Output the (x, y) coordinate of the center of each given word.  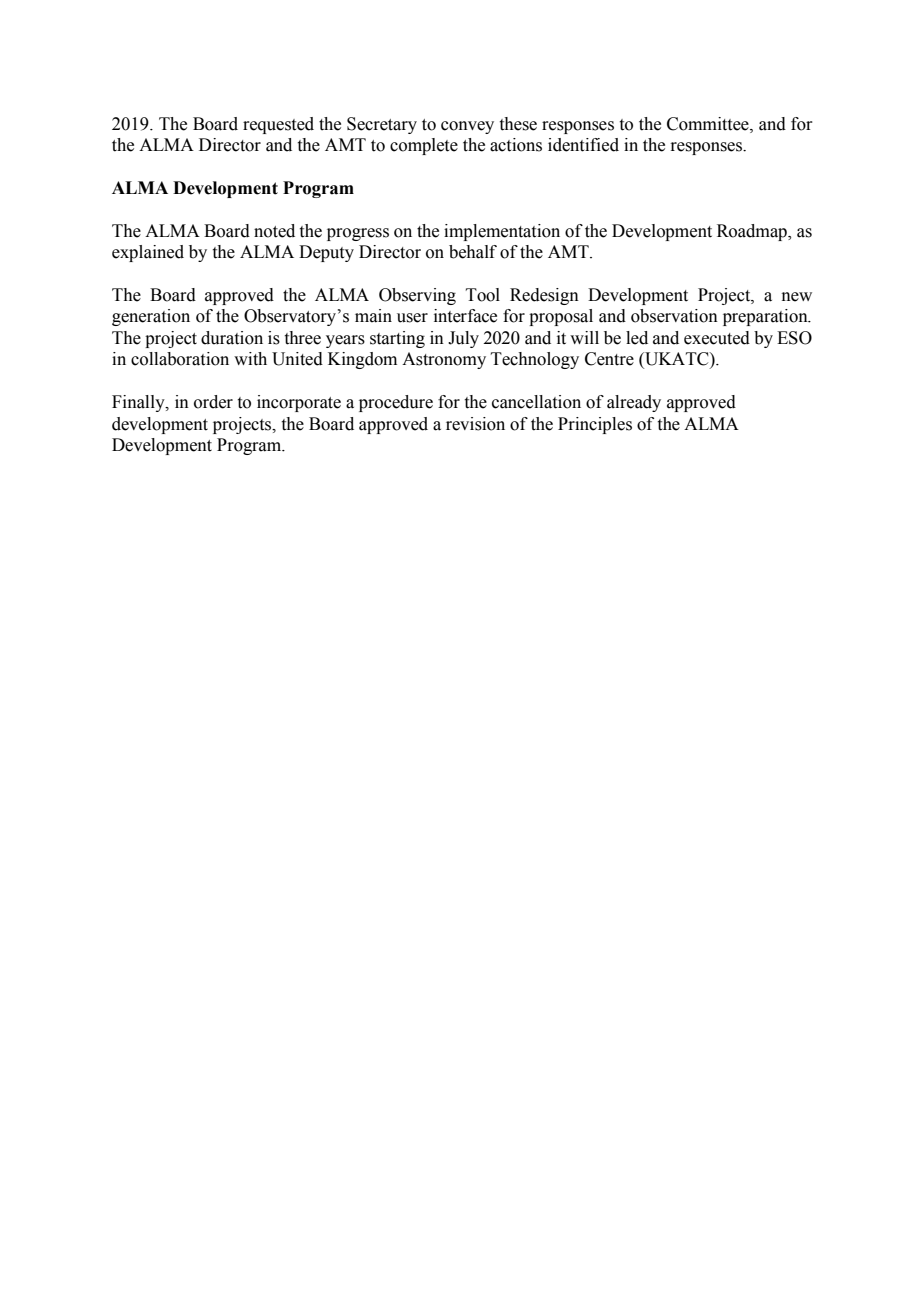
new (797, 297)
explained (148, 253)
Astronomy (444, 360)
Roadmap (753, 232)
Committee (709, 124)
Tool (483, 295)
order (213, 402)
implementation (502, 232)
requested (278, 125)
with (250, 359)
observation (674, 316)
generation (151, 317)
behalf (473, 252)
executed (717, 338)
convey (467, 127)
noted (274, 231)
